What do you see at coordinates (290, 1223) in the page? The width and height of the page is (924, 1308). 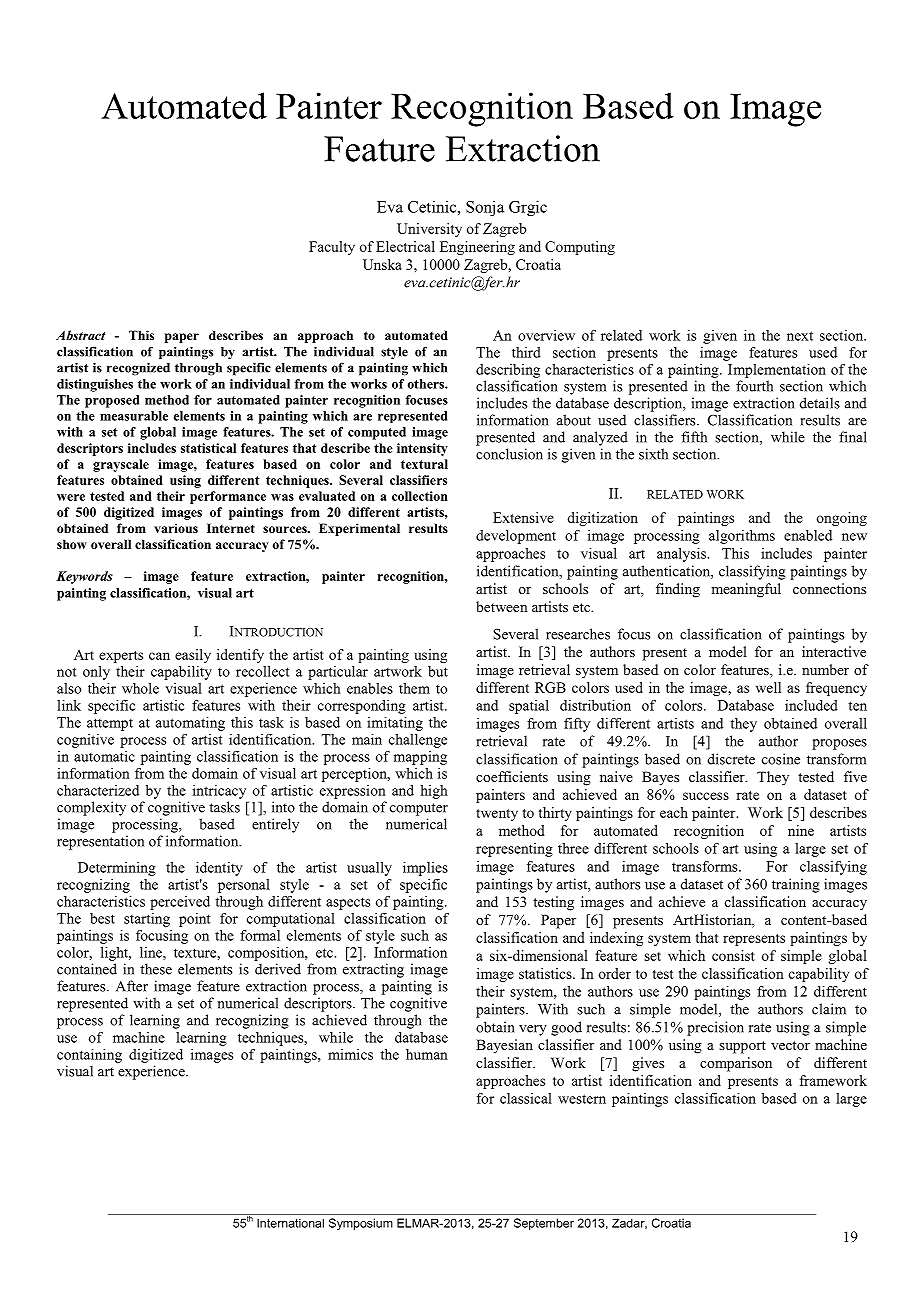 I see `International` at bounding box center [290, 1223].
